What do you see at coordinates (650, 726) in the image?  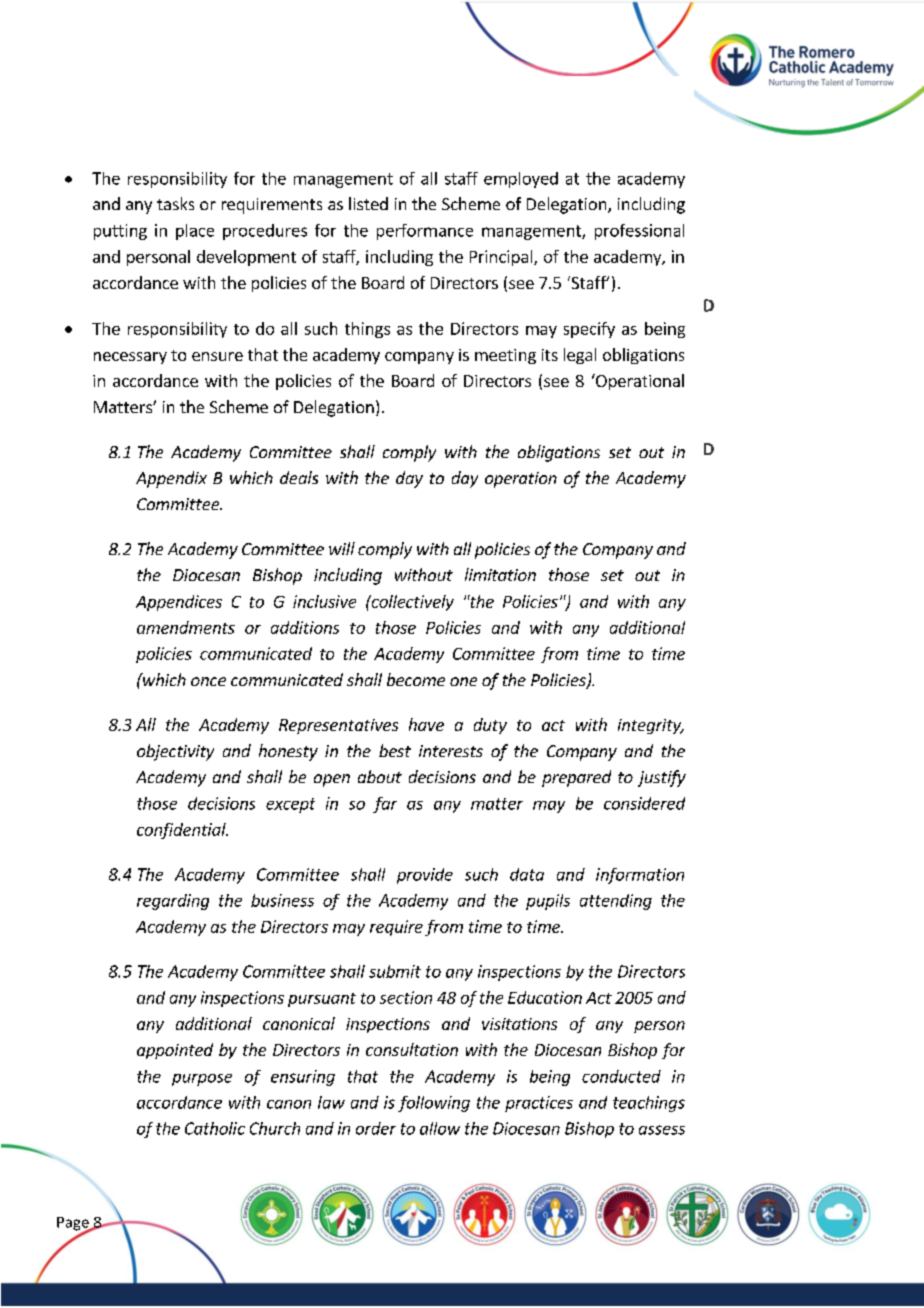 I see `integrity` at bounding box center [650, 726].
